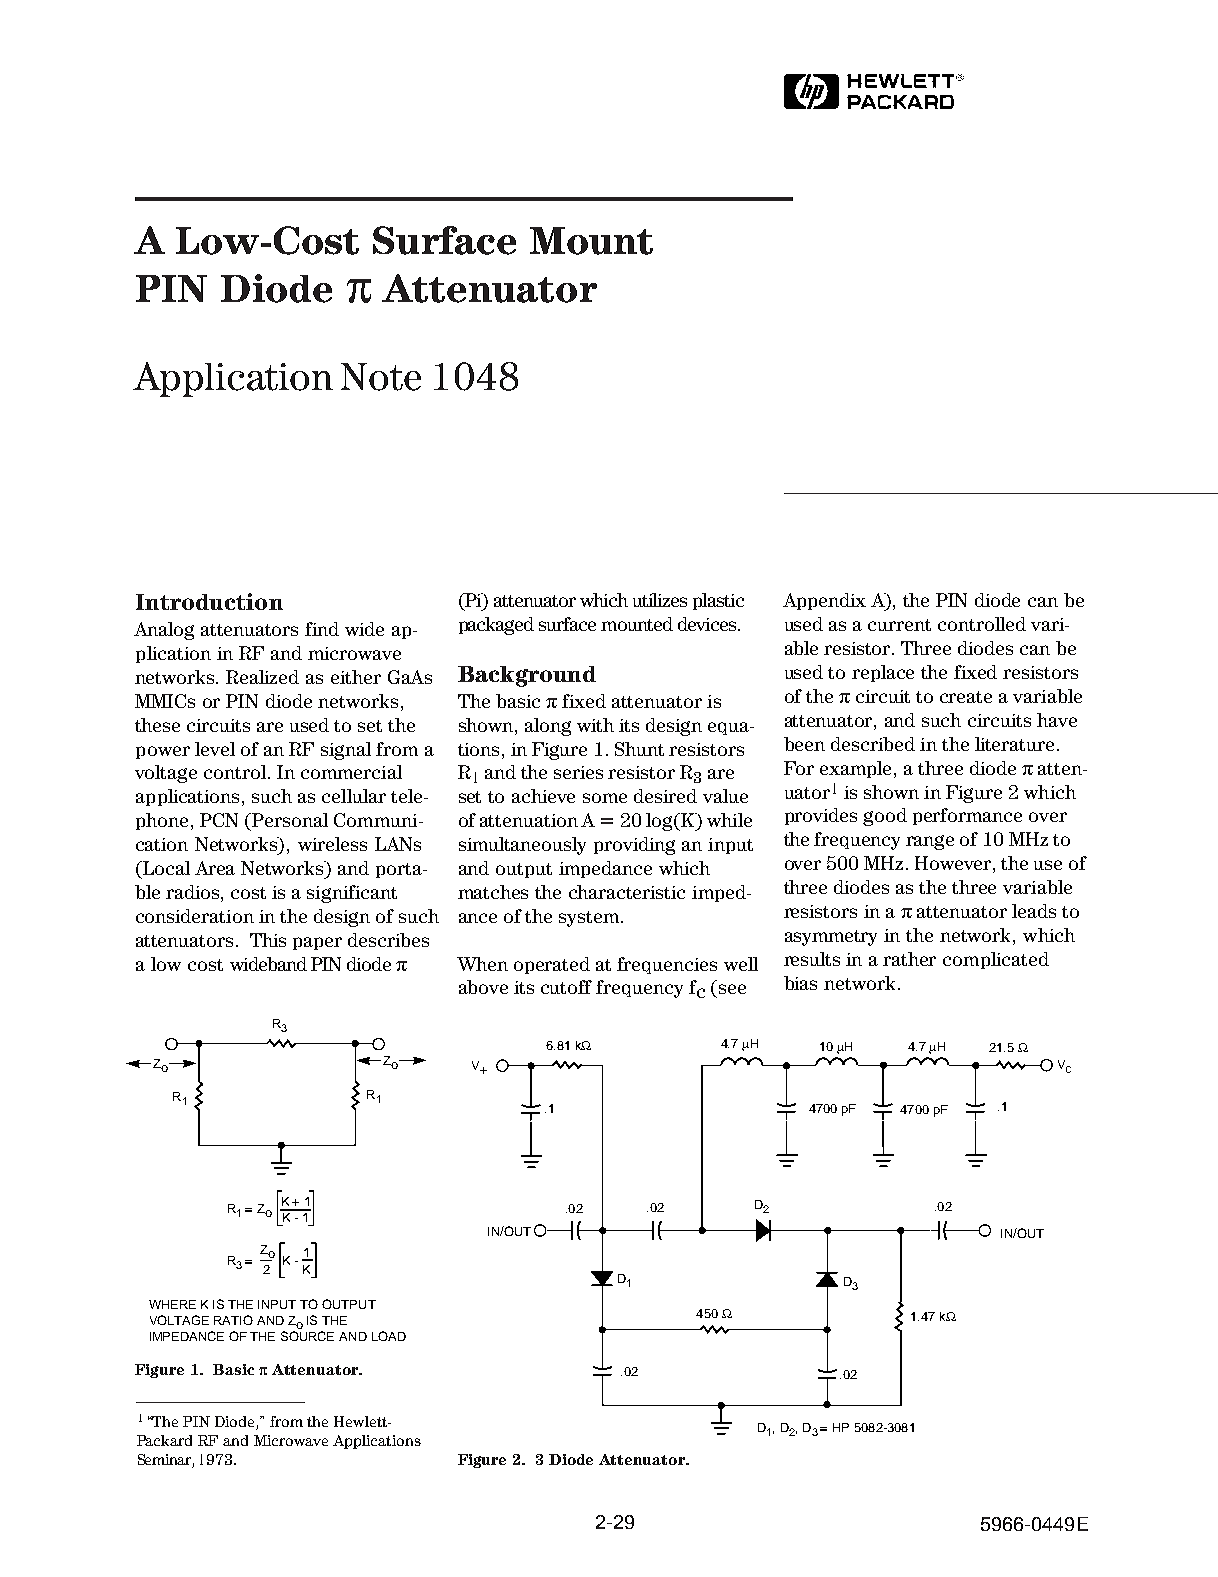 The image size is (1218, 1577). Describe the element at coordinates (172, 1304) in the document. I see `WHERE` at that location.
